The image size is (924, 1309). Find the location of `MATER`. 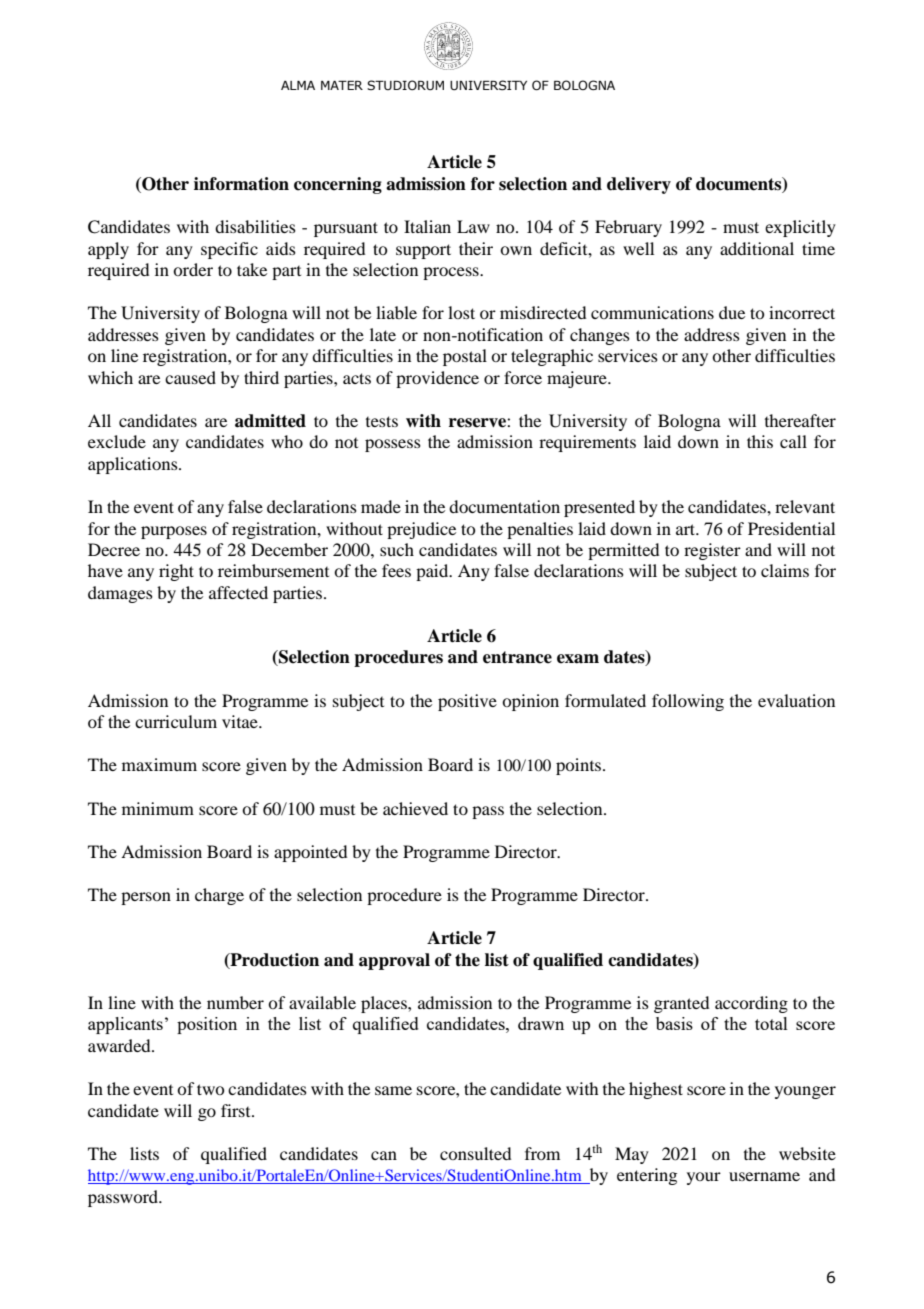

MATER is located at coordinates (342, 85).
